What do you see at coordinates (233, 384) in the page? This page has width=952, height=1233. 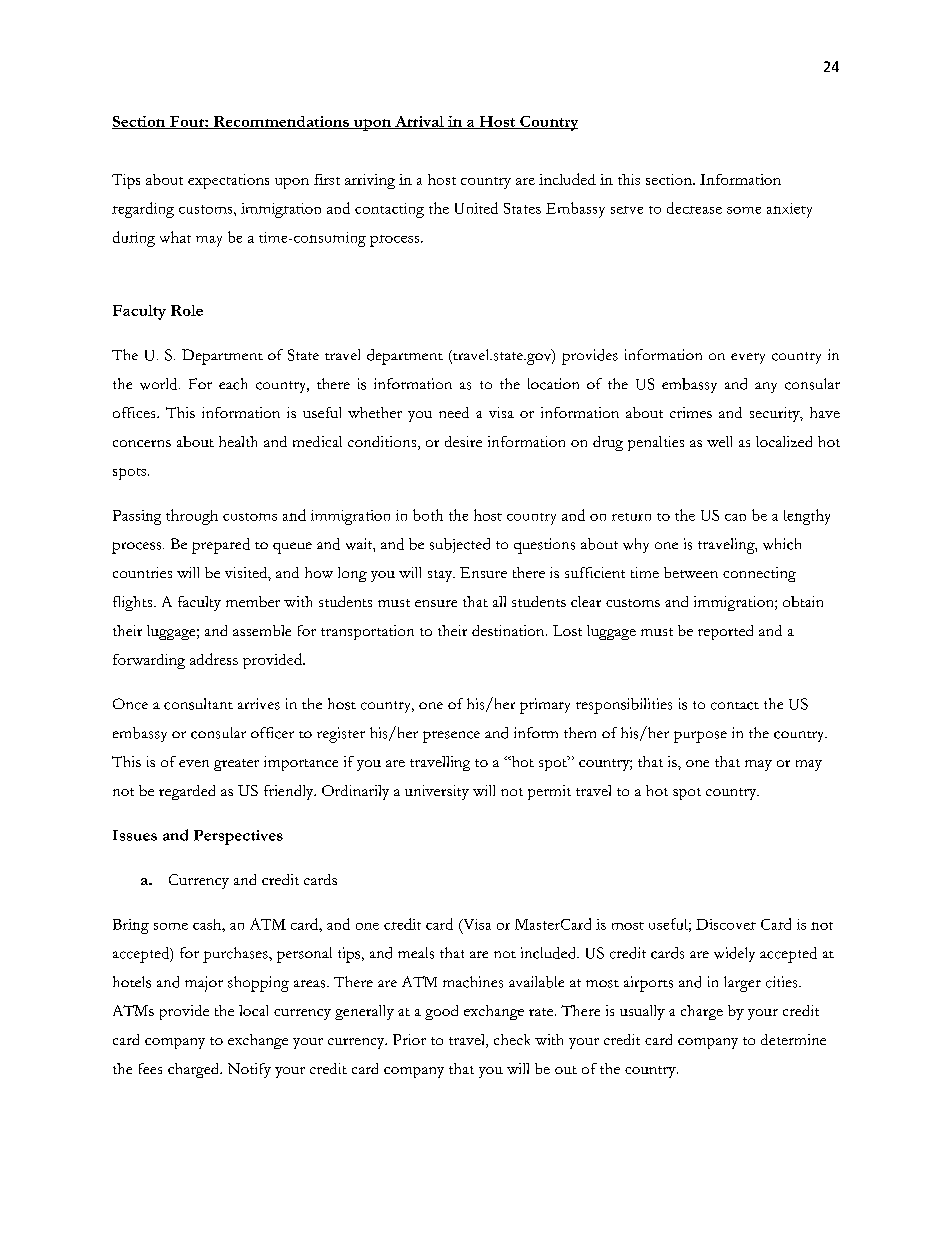 I see `each` at bounding box center [233, 384].
